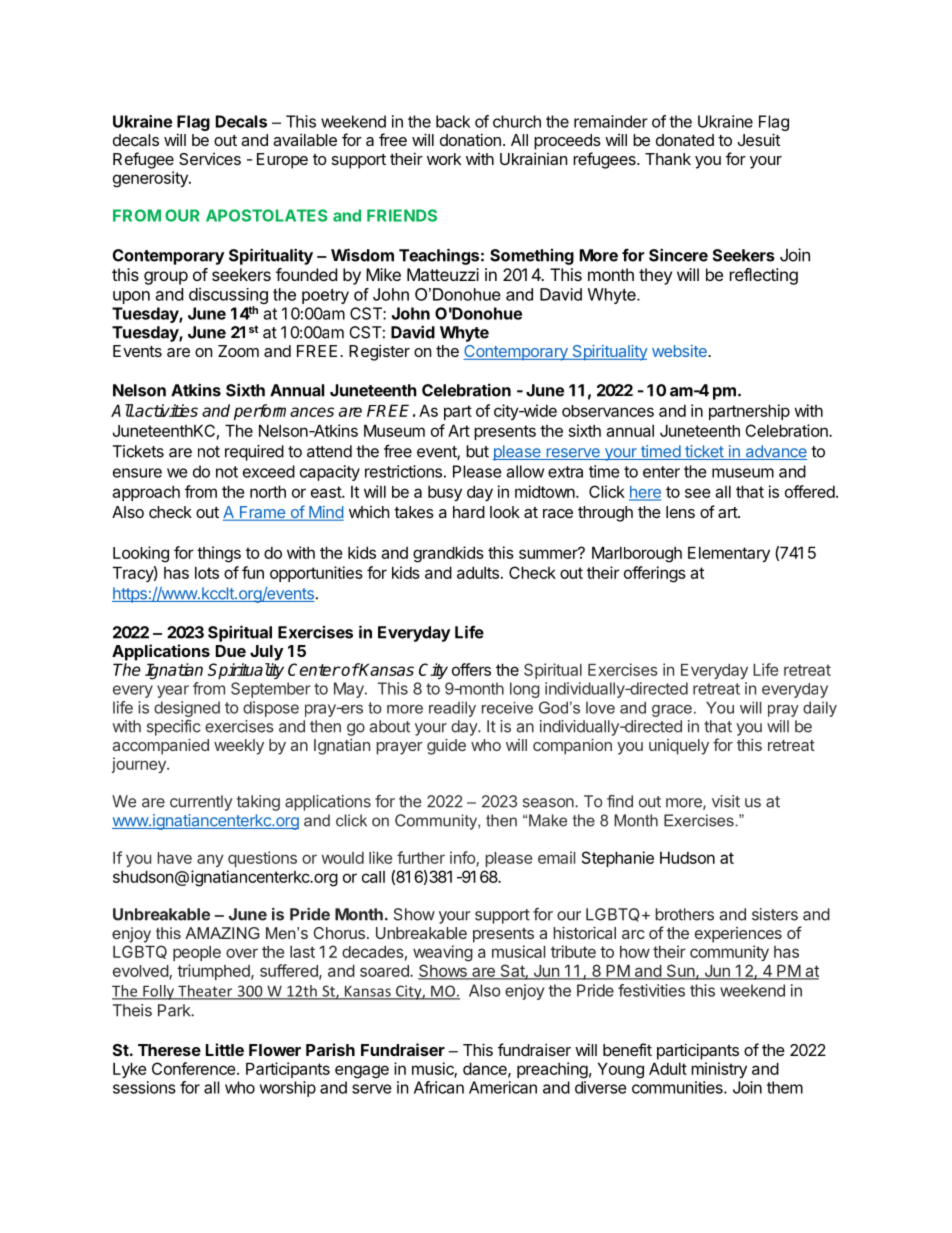 This page has height=1233, width=952. I want to click on donation, so click(470, 139).
